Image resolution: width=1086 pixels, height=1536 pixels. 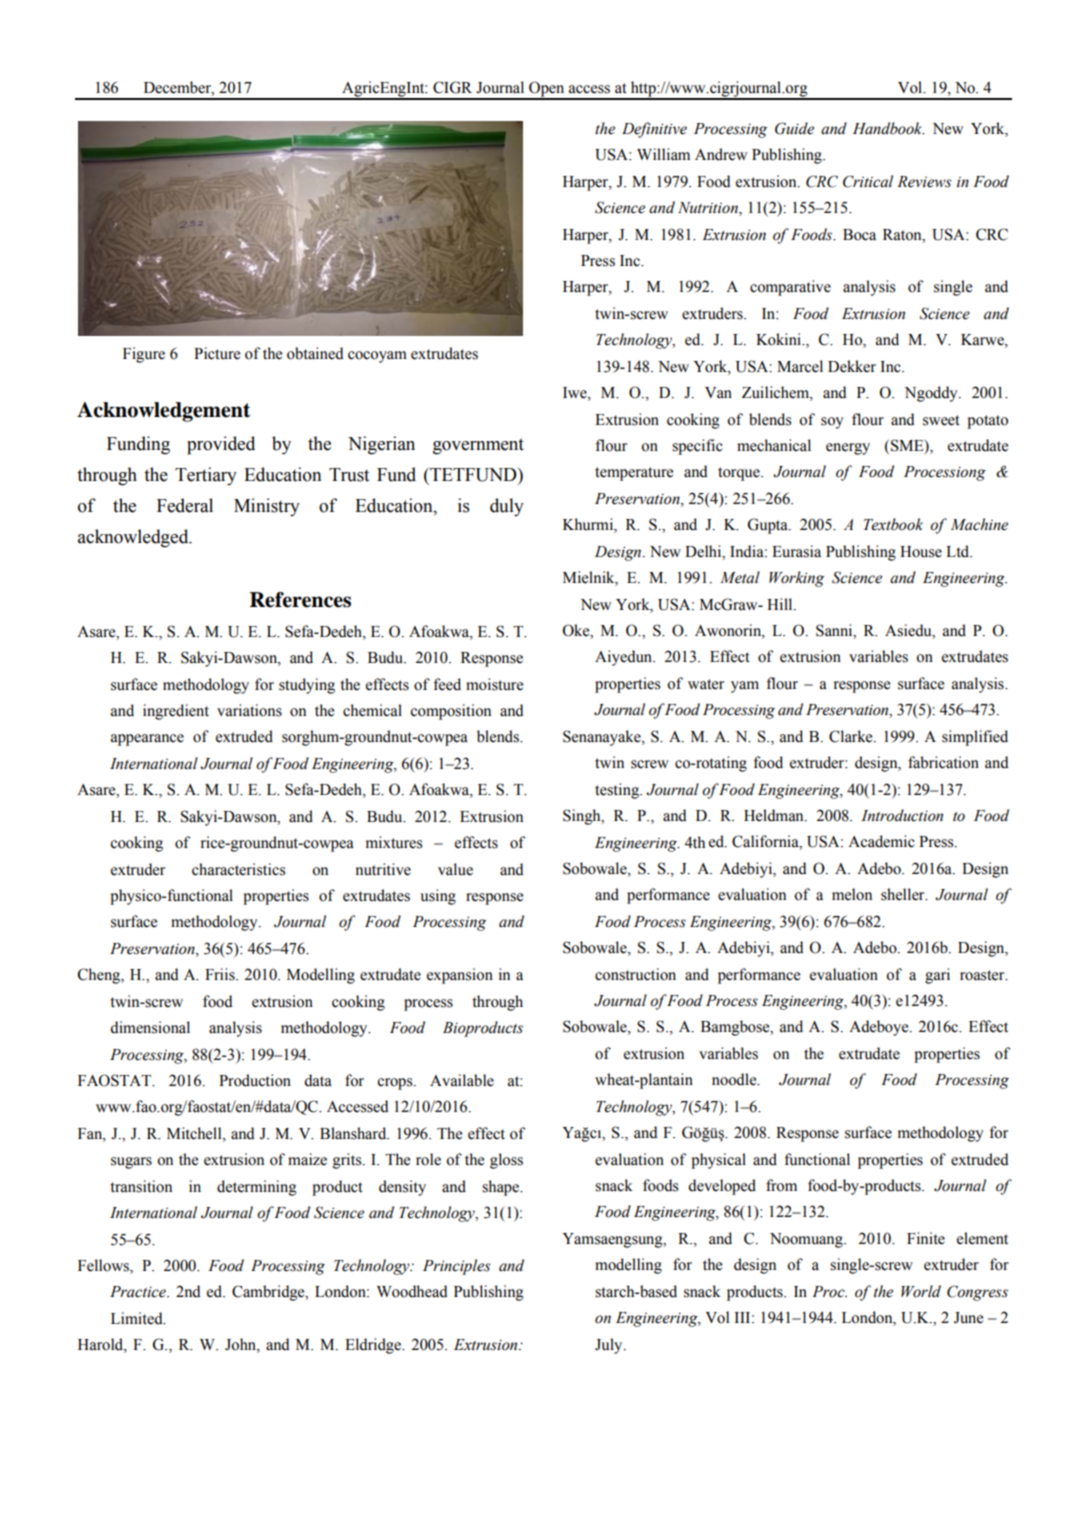 I want to click on variations, so click(x=249, y=710).
